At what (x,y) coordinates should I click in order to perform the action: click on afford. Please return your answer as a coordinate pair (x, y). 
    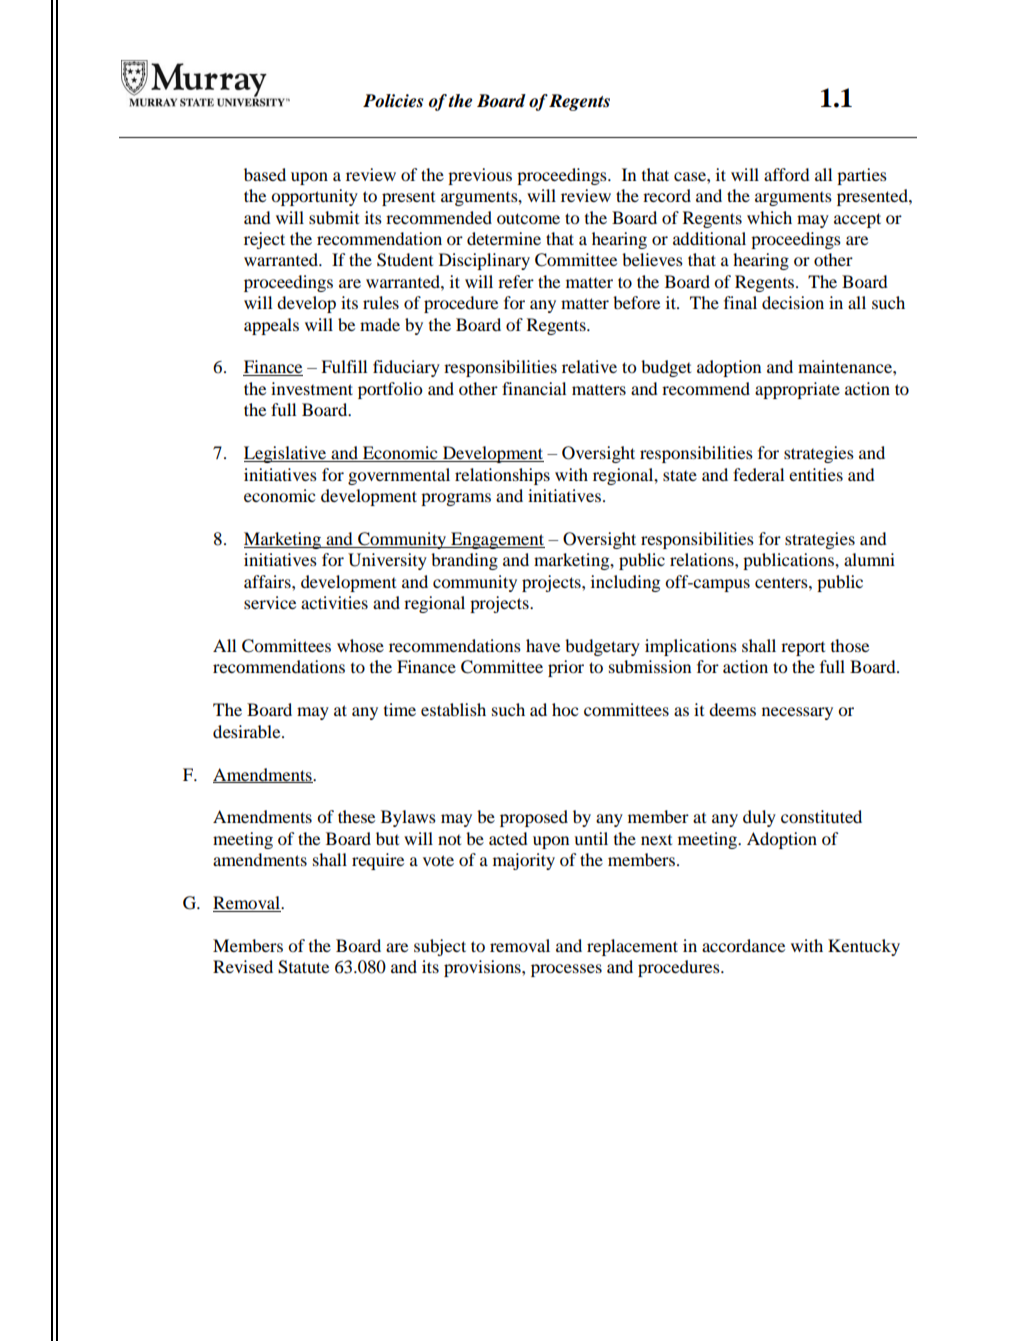
    Looking at the image, I should click on (787, 174).
